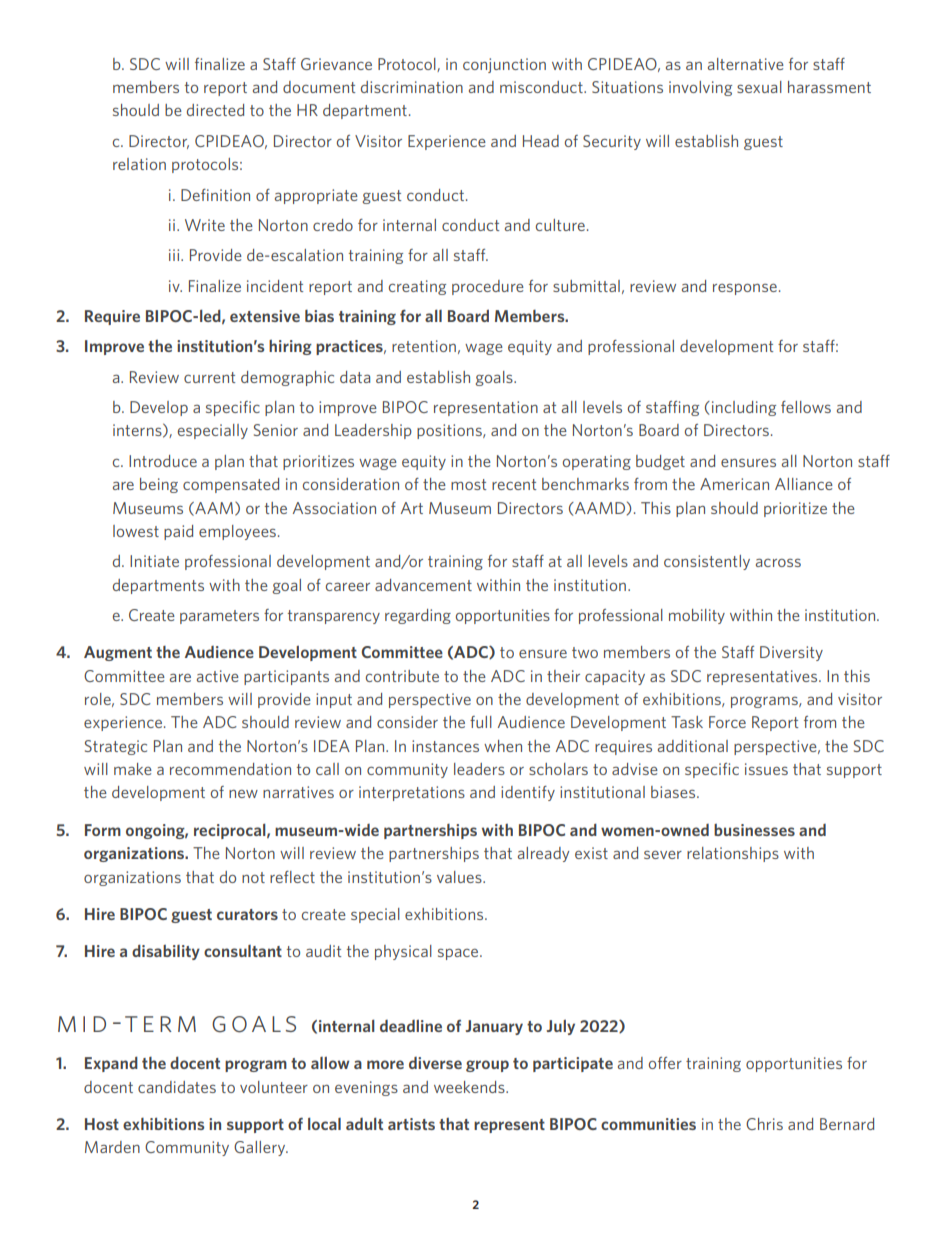 This document has height=1233, width=952. Describe the element at coordinates (210, 377) in the document. I see `current` at that location.
